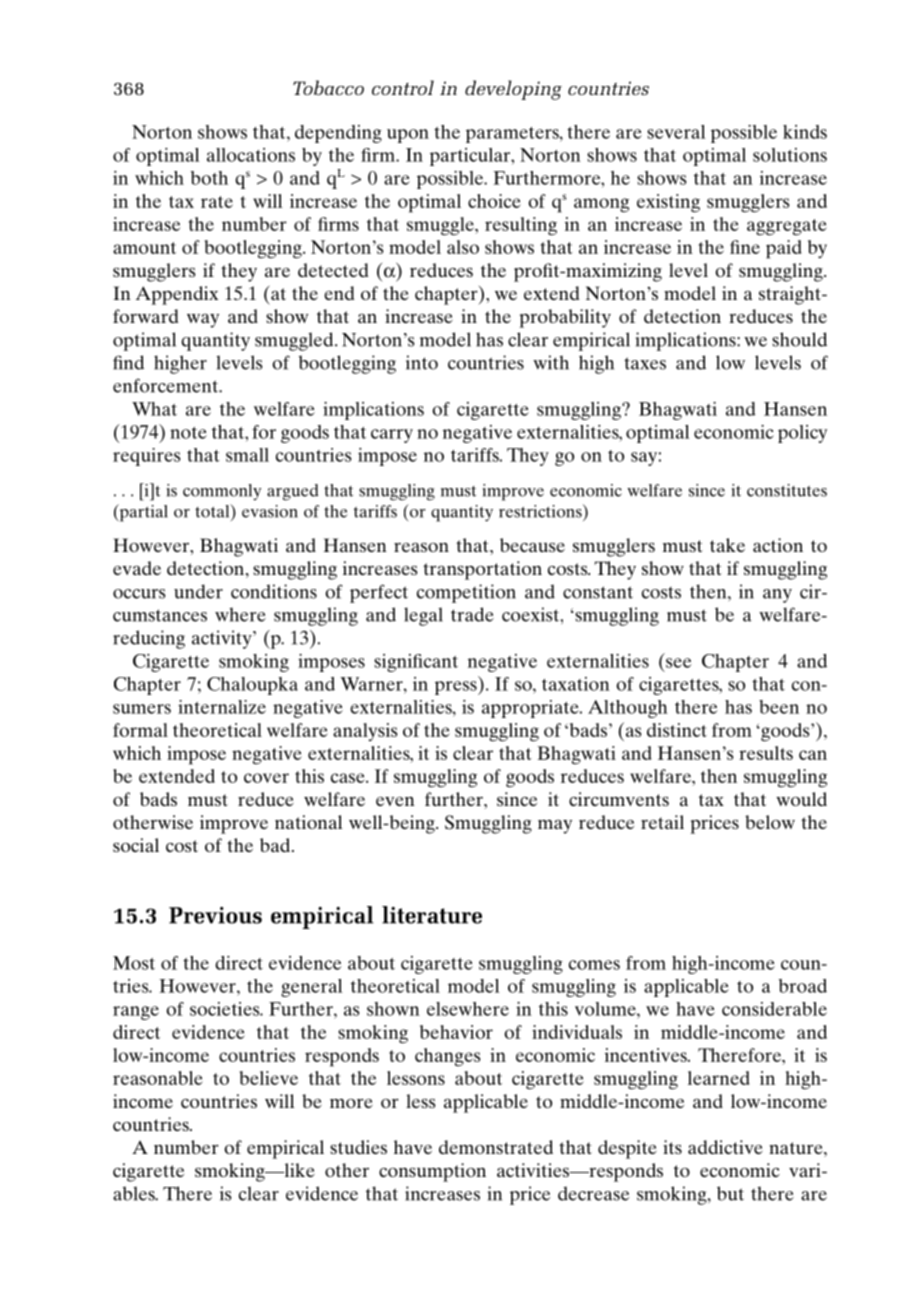 The width and height of the screenshot is (924, 1308). What do you see at coordinates (676, 132) in the screenshot?
I see `several` at bounding box center [676, 132].
